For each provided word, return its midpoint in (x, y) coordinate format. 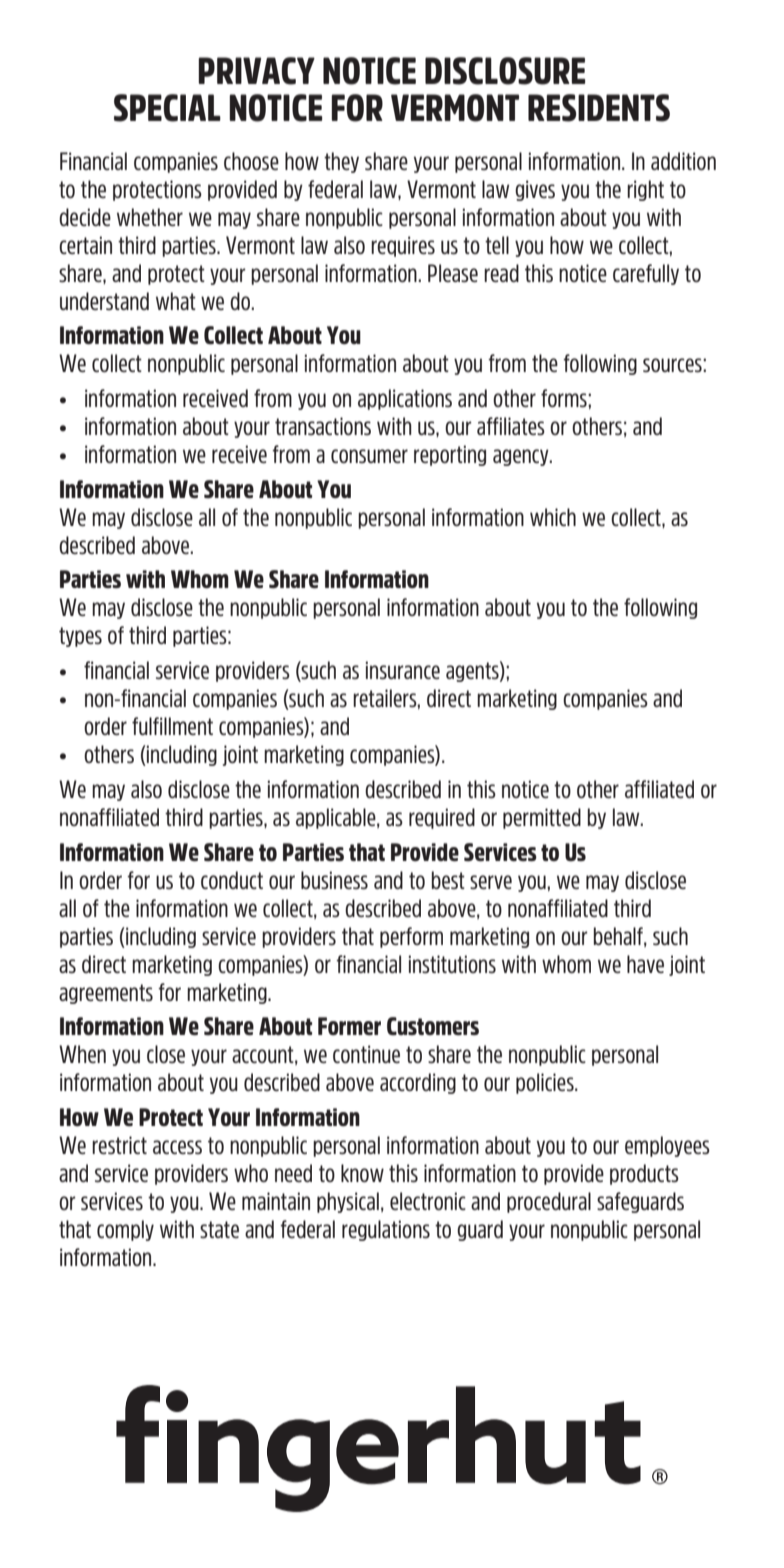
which (553, 517)
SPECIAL (167, 108)
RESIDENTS (599, 108)
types (80, 637)
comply (125, 1230)
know (362, 1173)
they (341, 162)
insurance (403, 670)
